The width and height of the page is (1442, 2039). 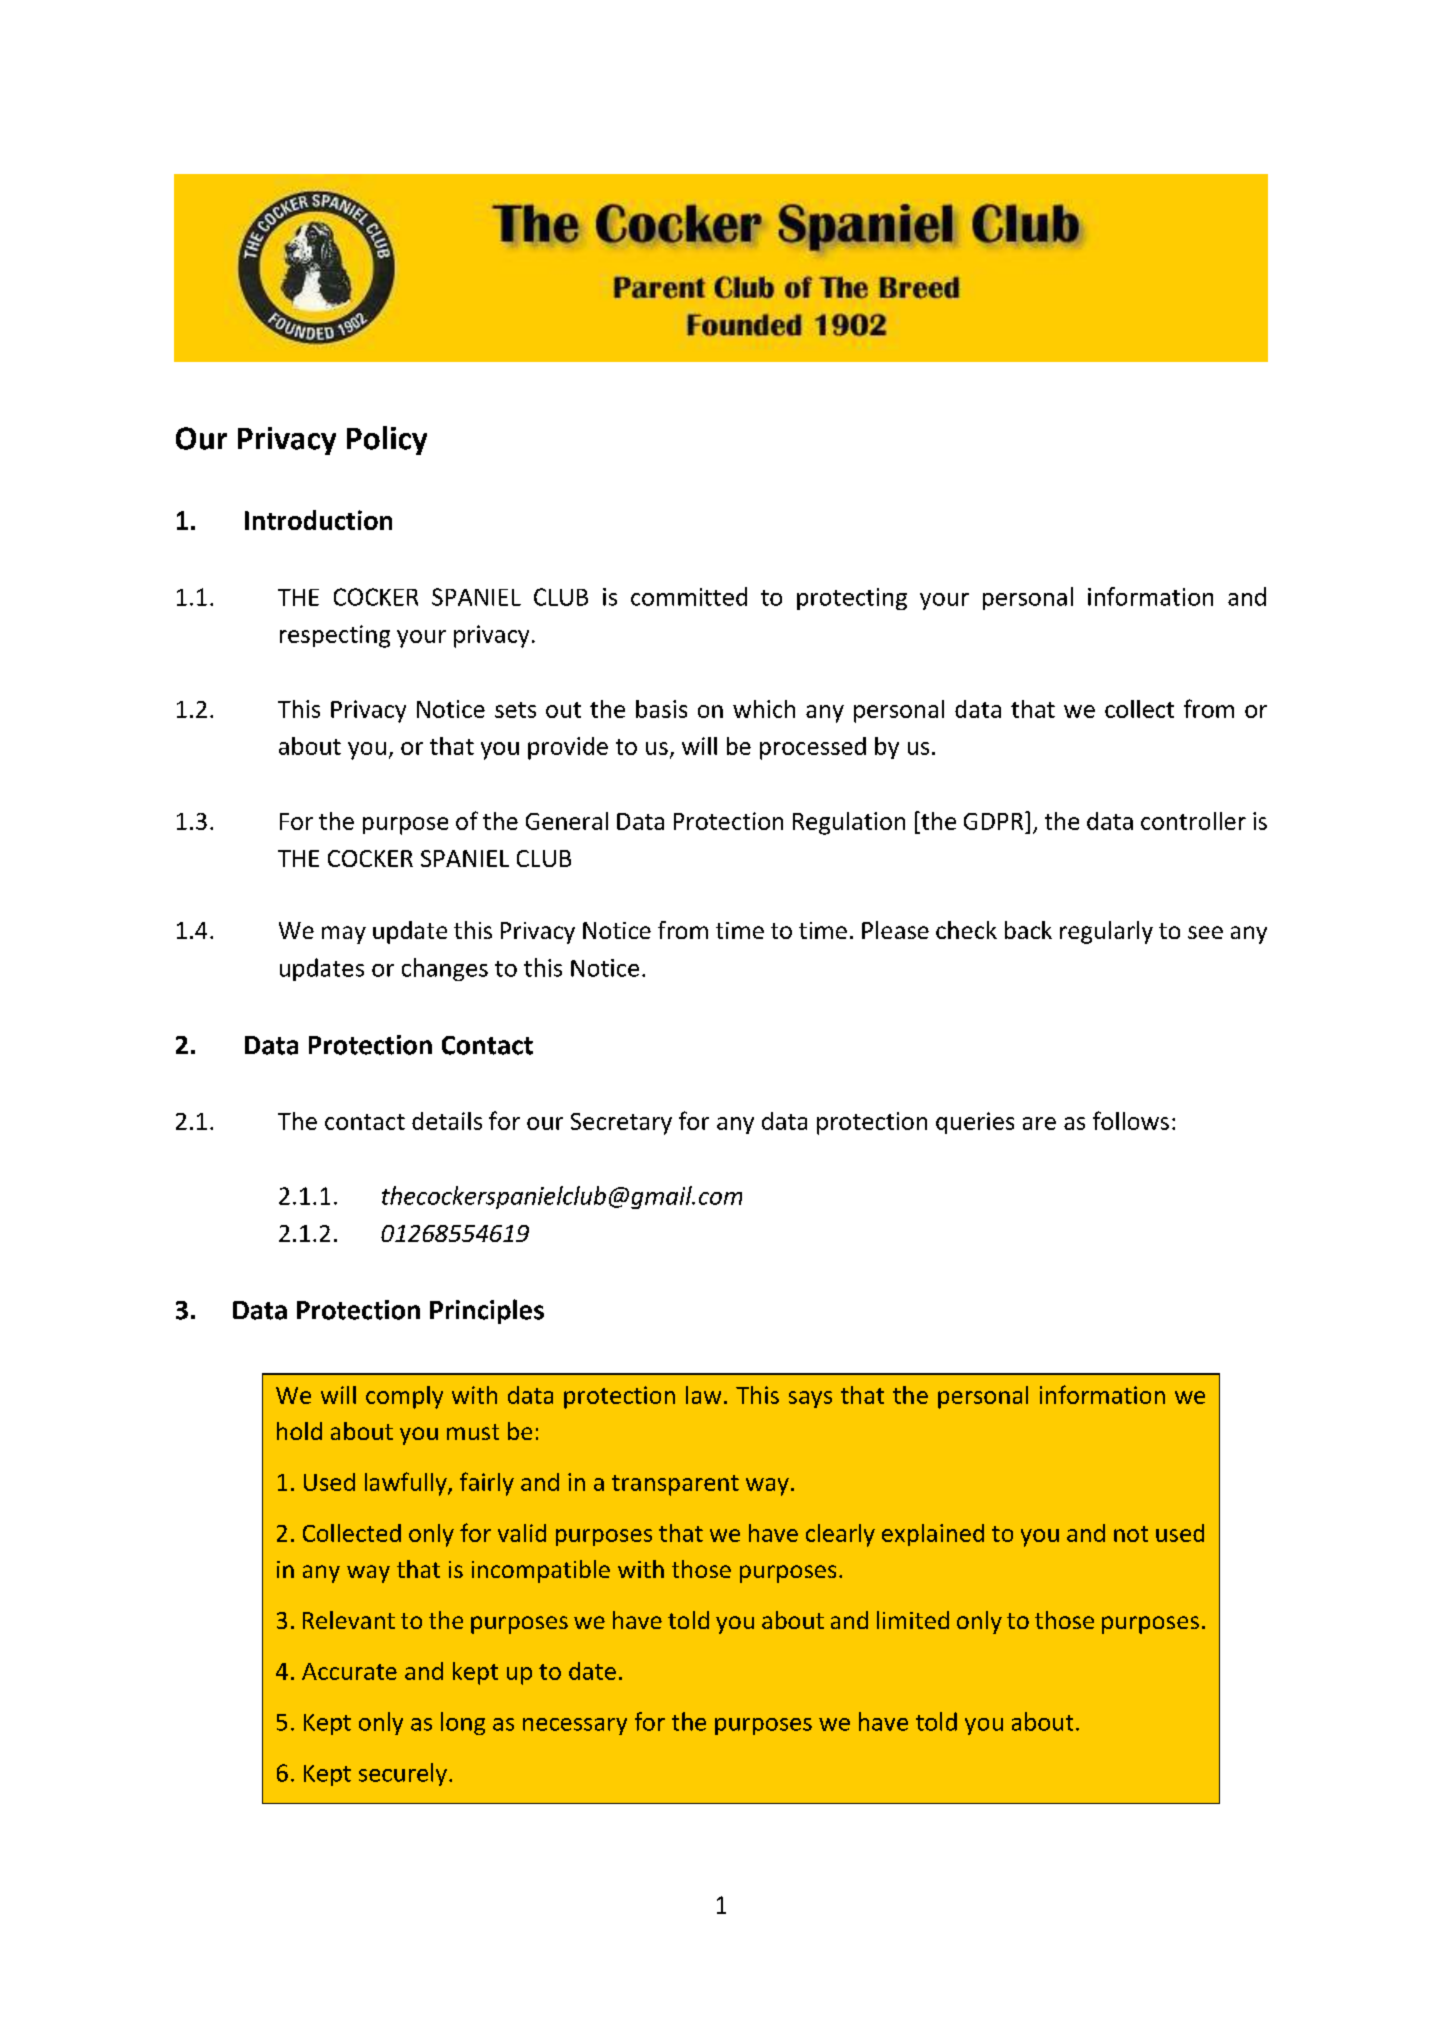 I want to click on controller, so click(x=1193, y=821).
